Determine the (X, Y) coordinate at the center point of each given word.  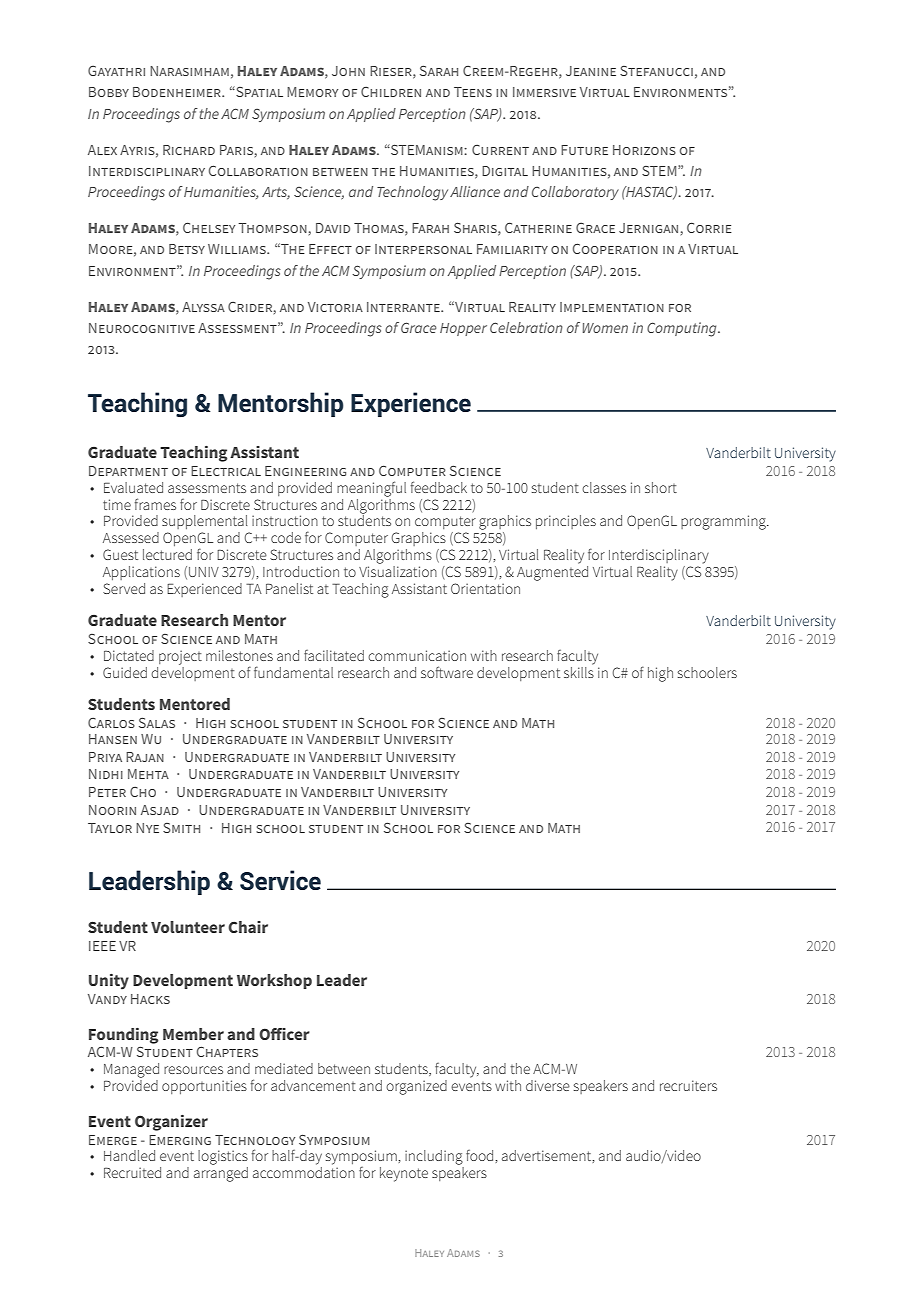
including (434, 1157)
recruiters (688, 1085)
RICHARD (189, 150)
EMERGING (180, 1140)
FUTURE (584, 150)
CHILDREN (391, 92)
